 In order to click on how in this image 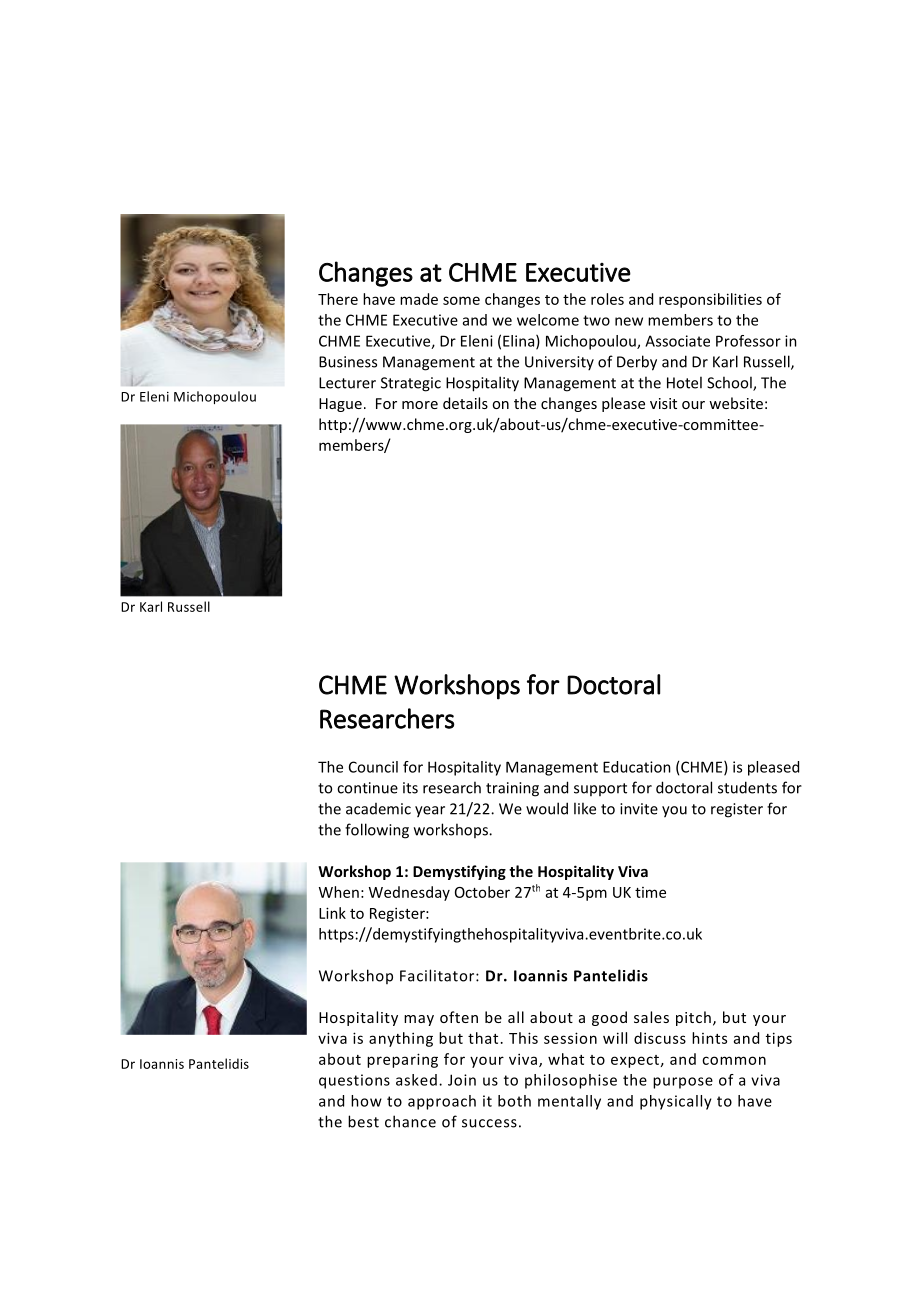, I will do `click(366, 1101)`.
